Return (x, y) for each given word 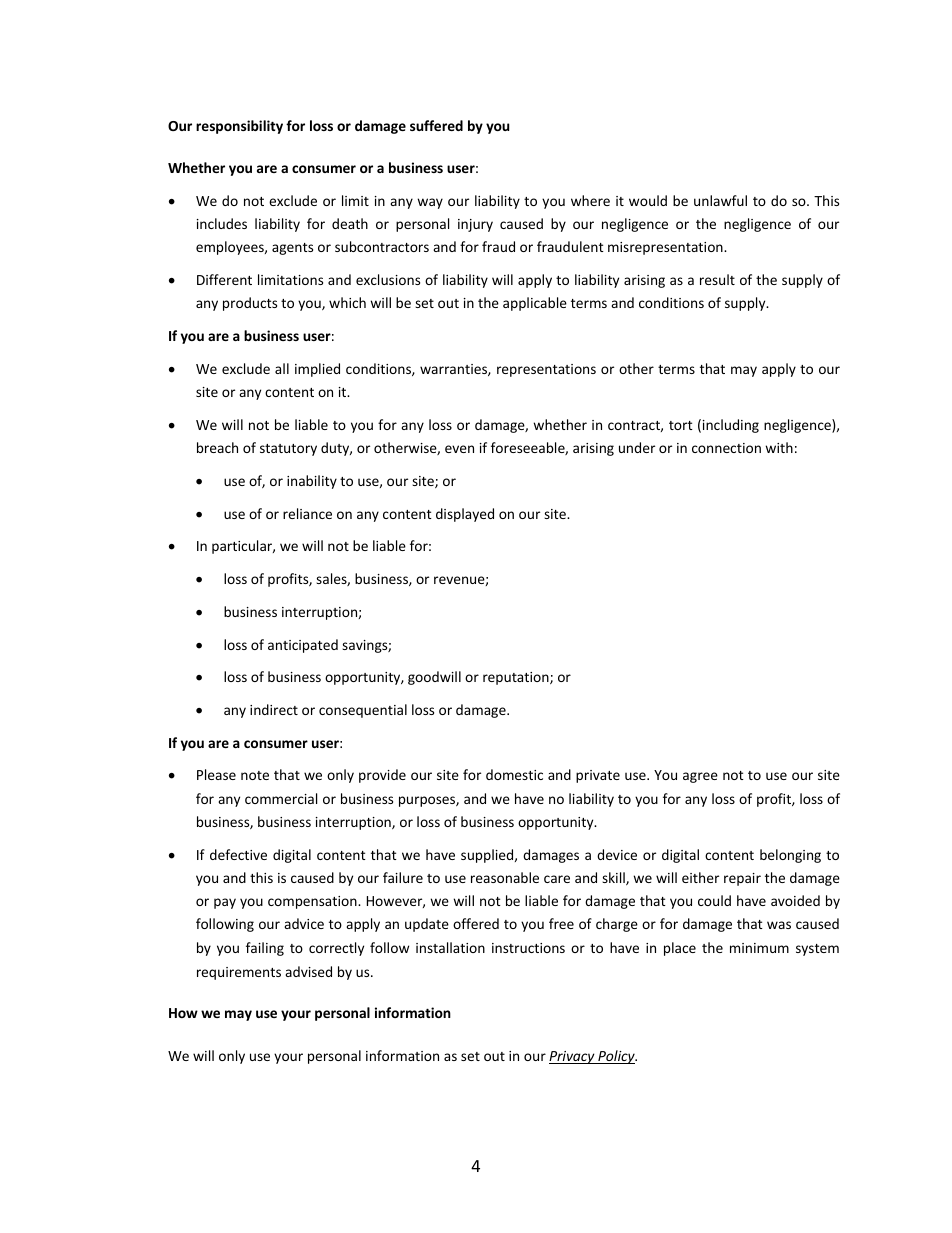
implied (317, 370)
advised (308, 971)
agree (700, 777)
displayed (465, 515)
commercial (281, 798)
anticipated (303, 646)
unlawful (720, 200)
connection (726, 448)
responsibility (239, 127)
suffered (436, 125)
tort (681, 425)
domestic (514, 774)
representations (546, 370)
